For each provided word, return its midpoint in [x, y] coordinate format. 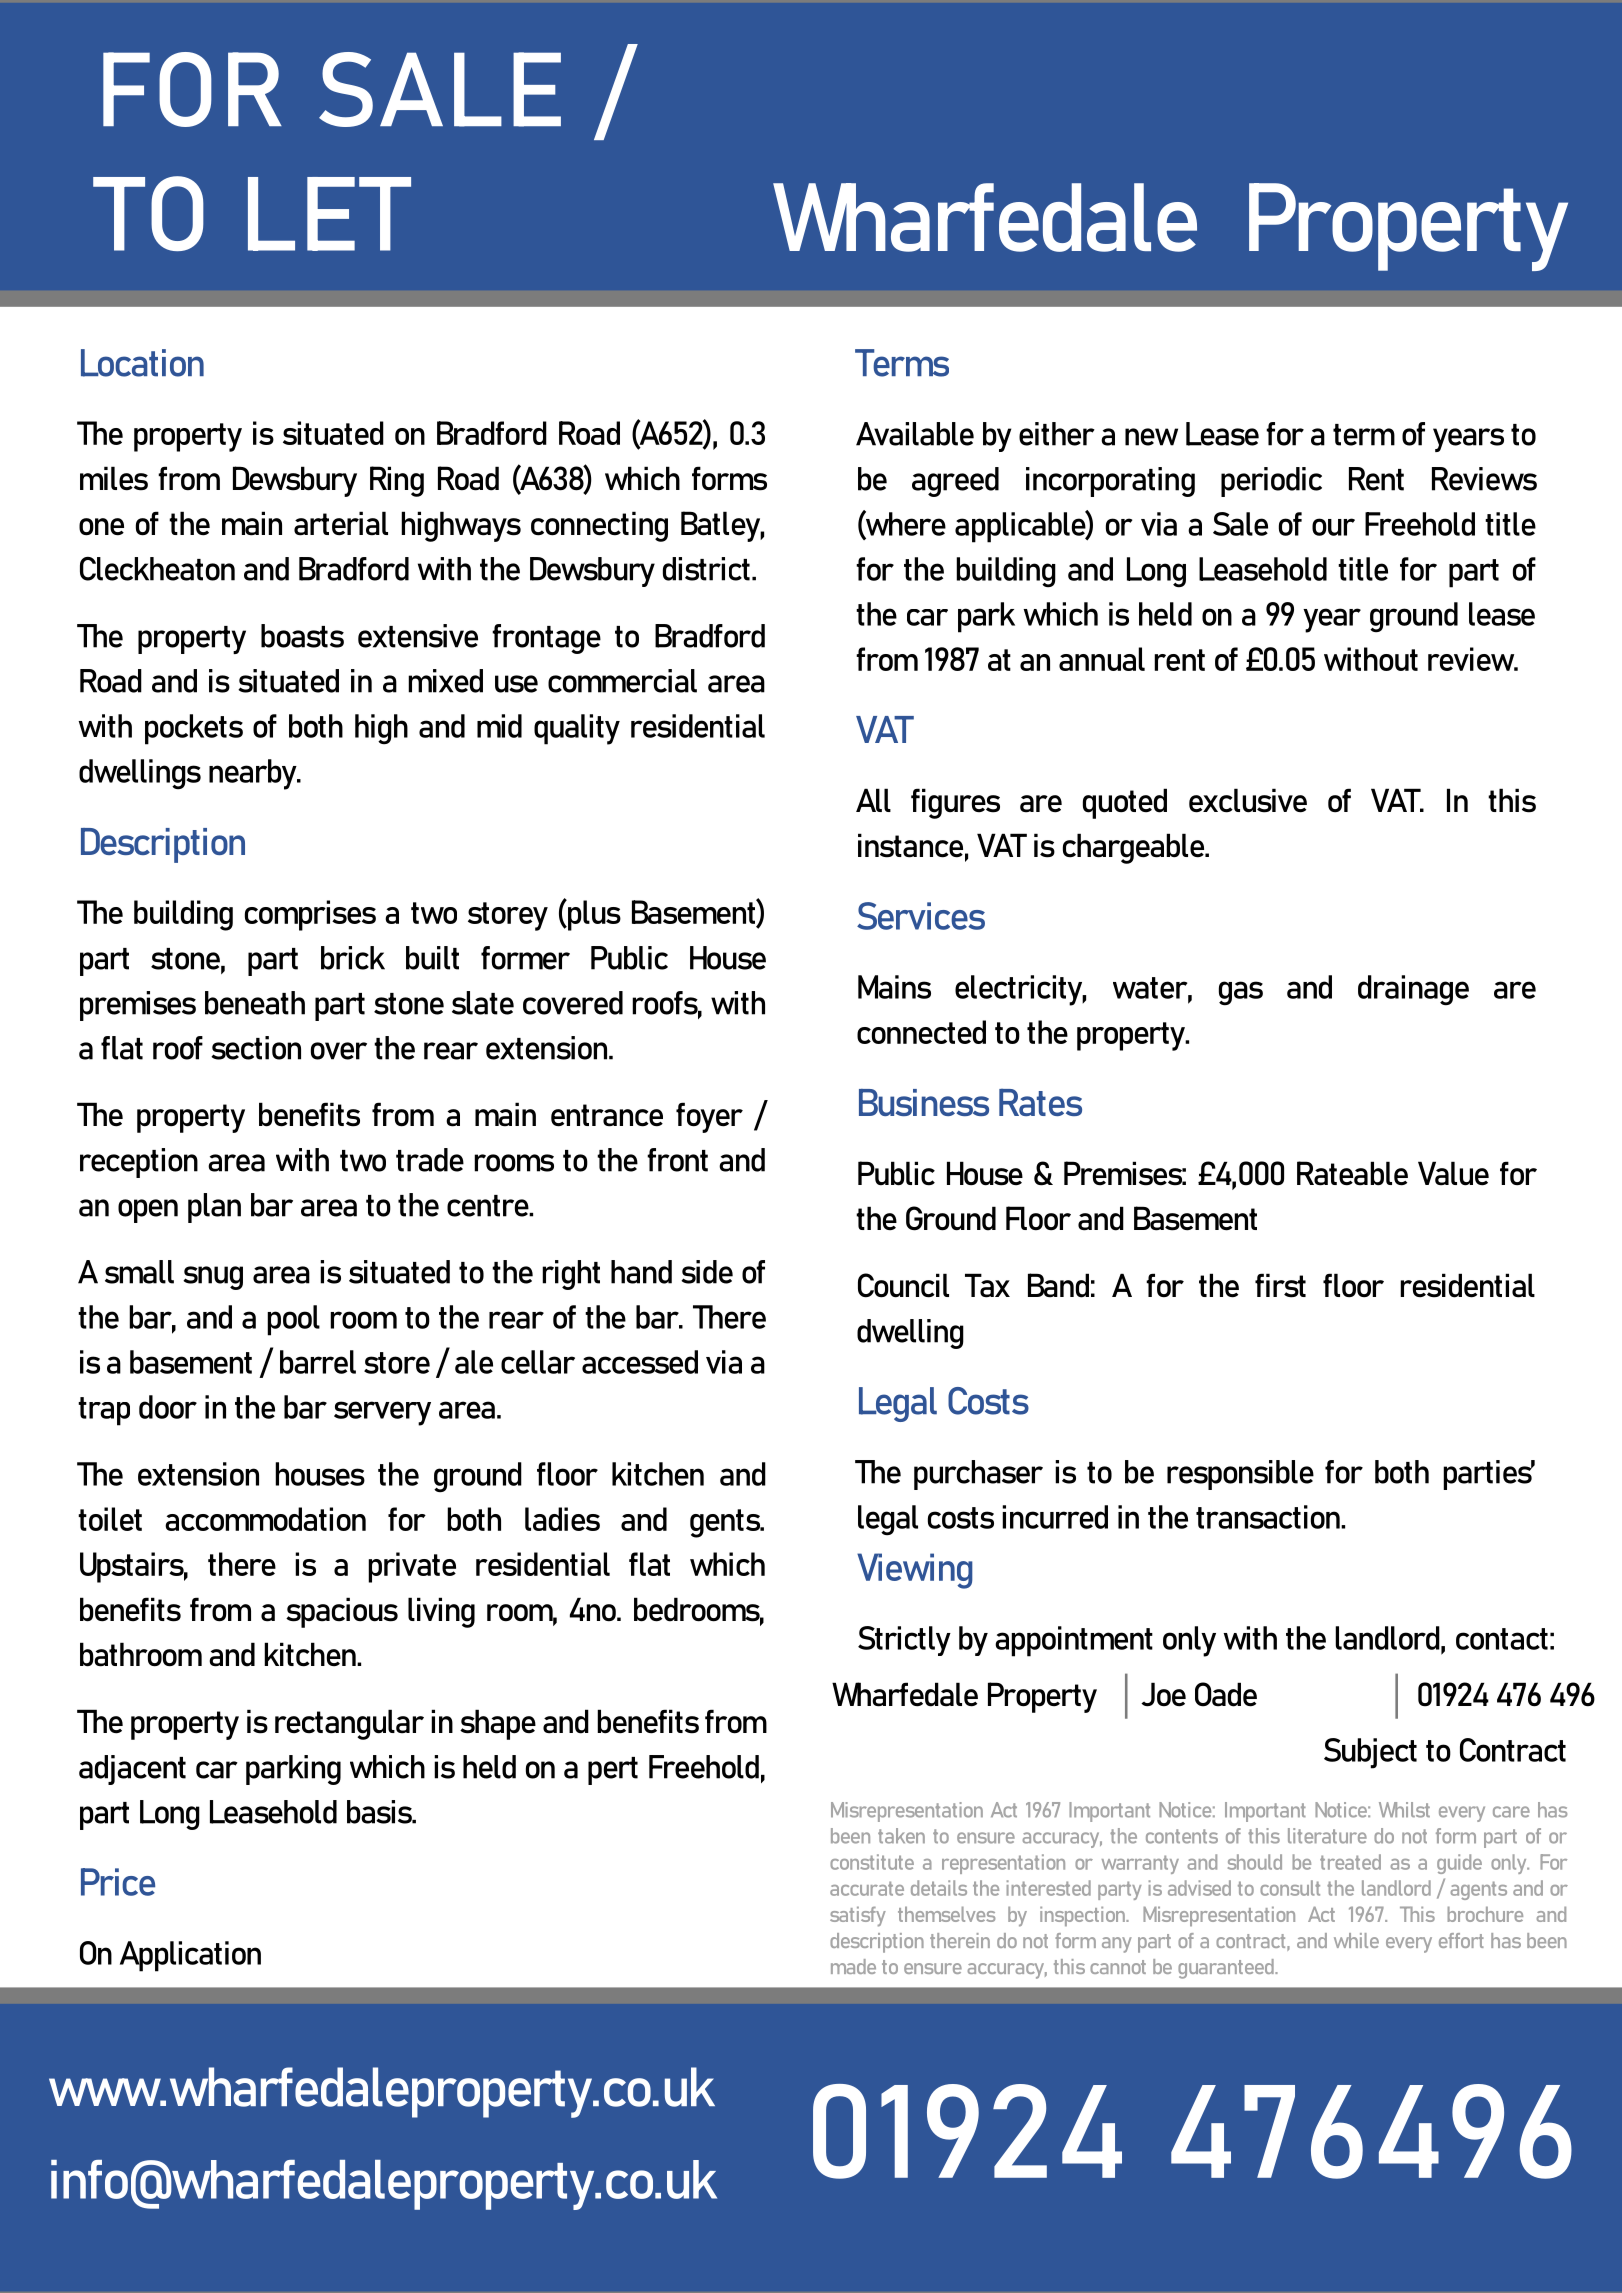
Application [190, 1956]
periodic [1271, 482]
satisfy [858, 1916]
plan [214, 1208]
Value [1453, 1173]
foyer [709, 1117]
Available [915, 434]
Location [142, 363]
